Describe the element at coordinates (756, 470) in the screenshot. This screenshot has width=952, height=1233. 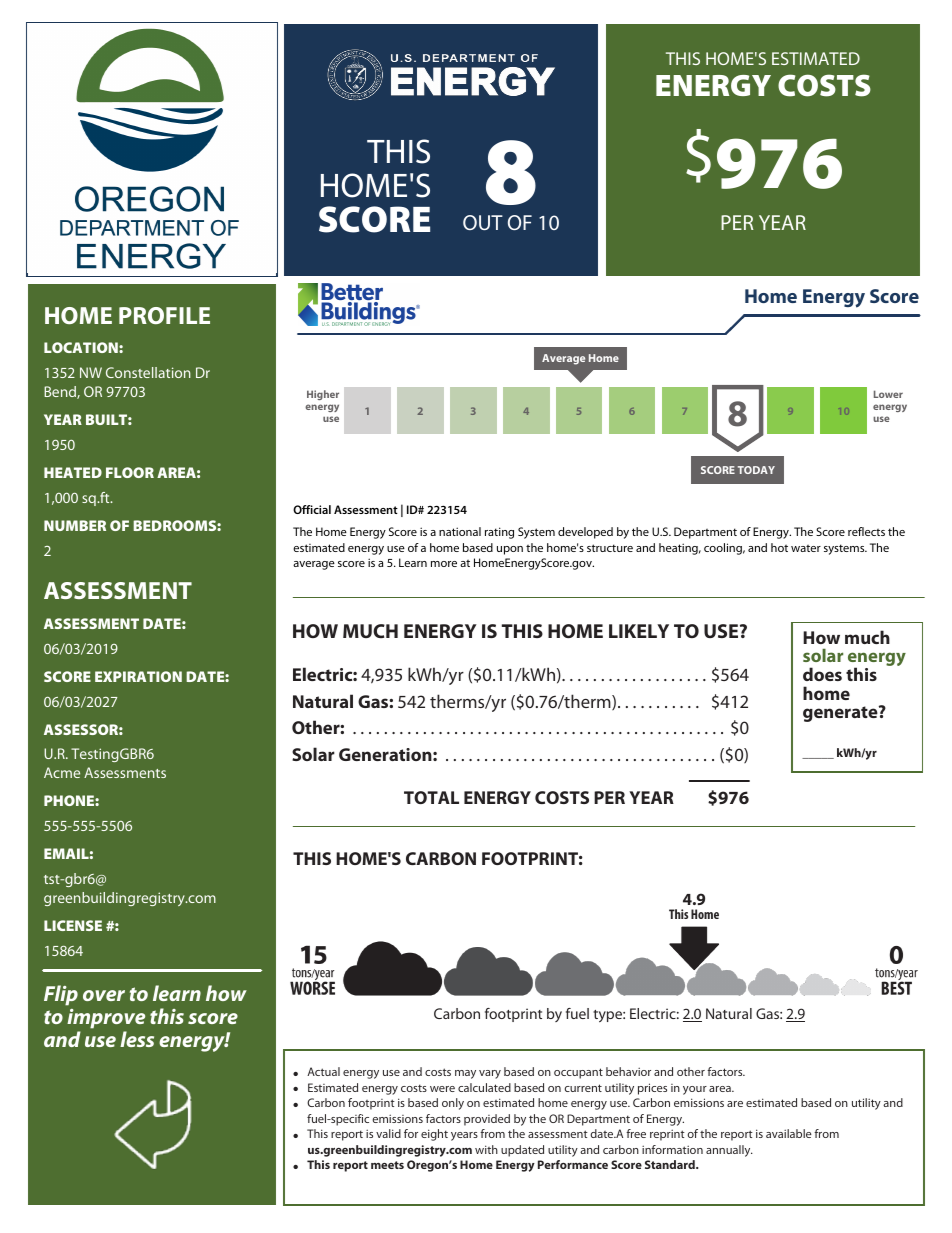
I see `TODAY` at that location.
